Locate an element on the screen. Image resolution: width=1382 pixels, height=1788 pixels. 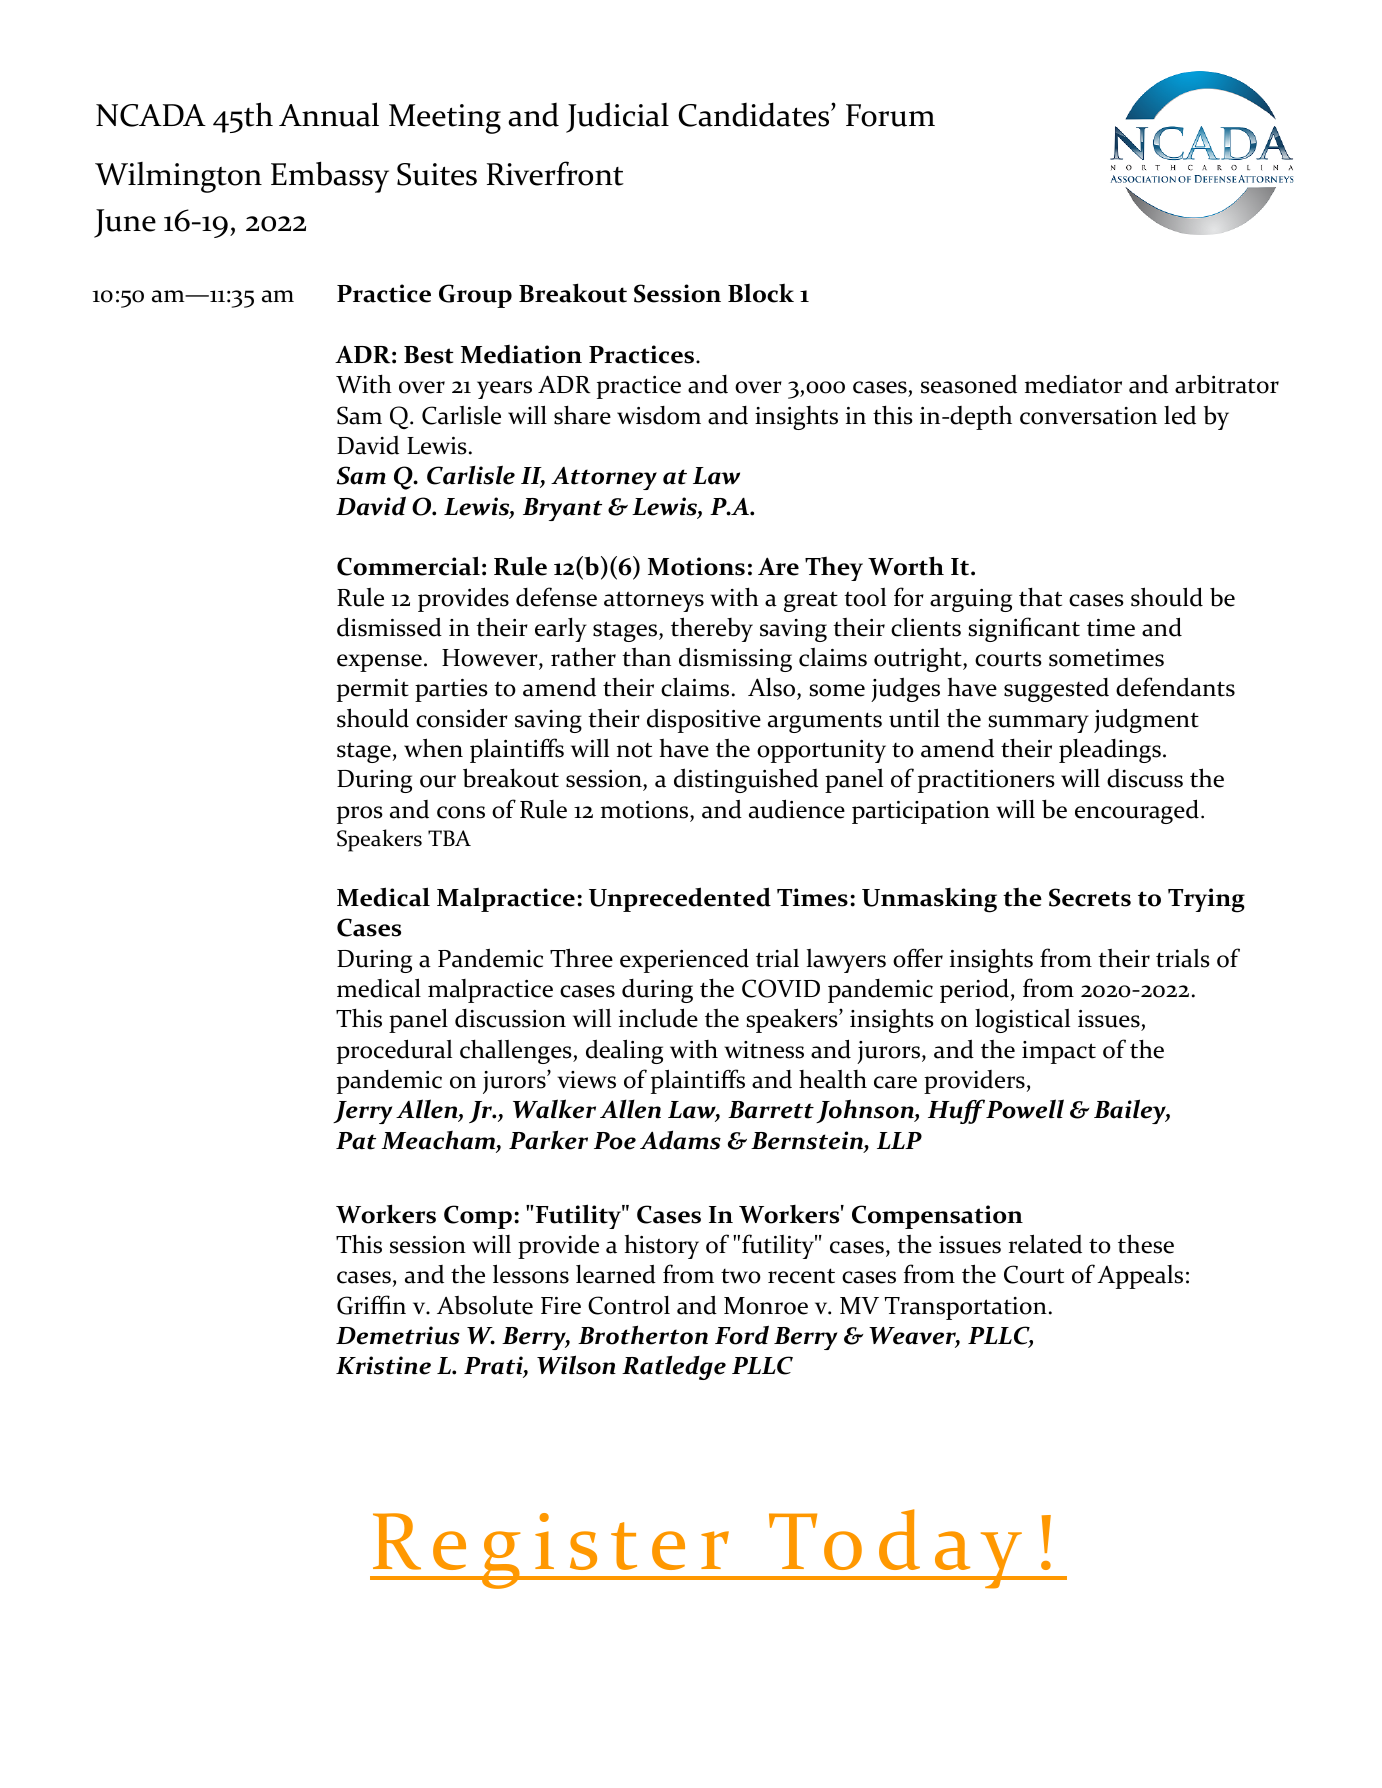
Griffin is located at coordinates (371, 1305).
